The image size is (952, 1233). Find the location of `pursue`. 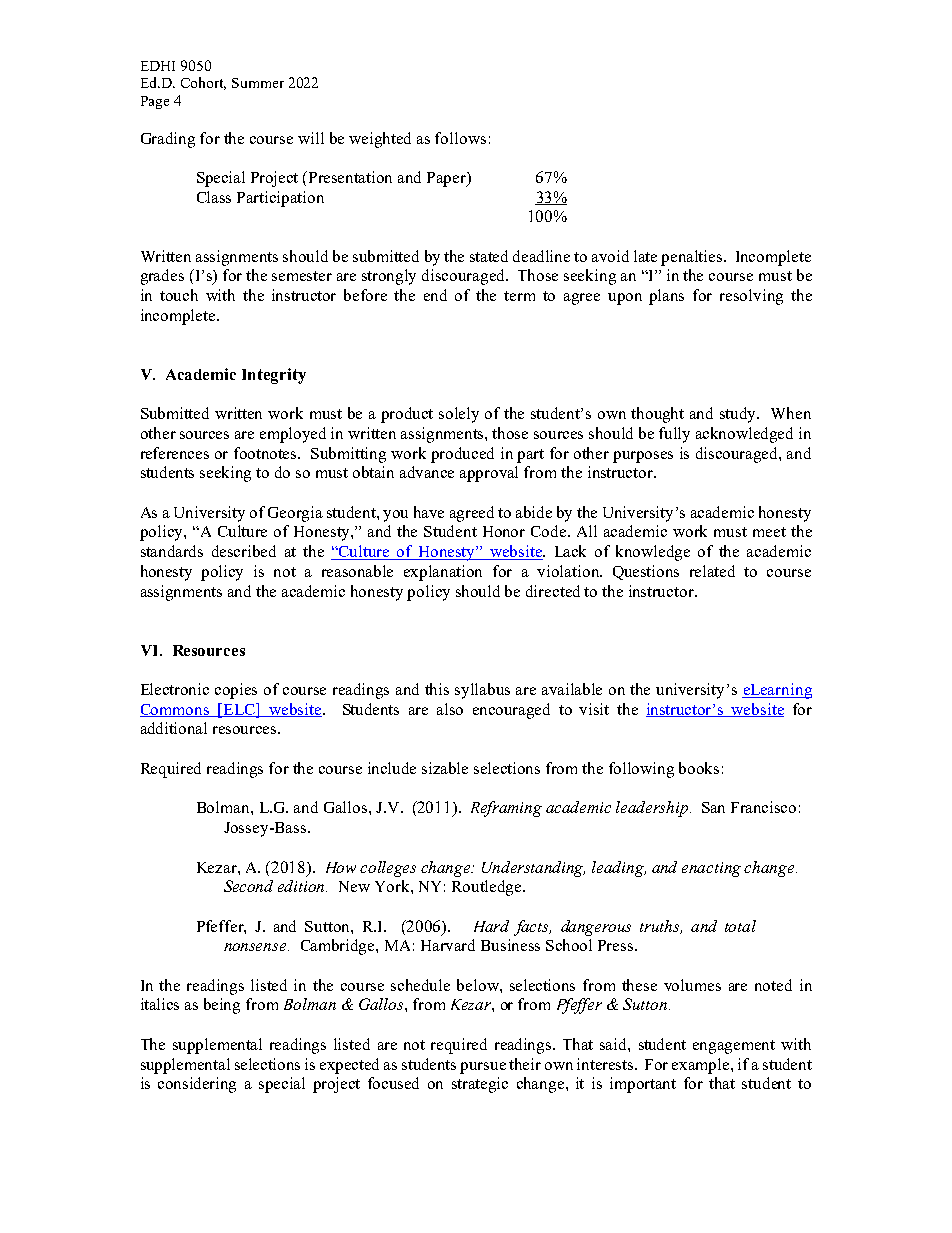

pursue is located at coordinates (483, 1068).
